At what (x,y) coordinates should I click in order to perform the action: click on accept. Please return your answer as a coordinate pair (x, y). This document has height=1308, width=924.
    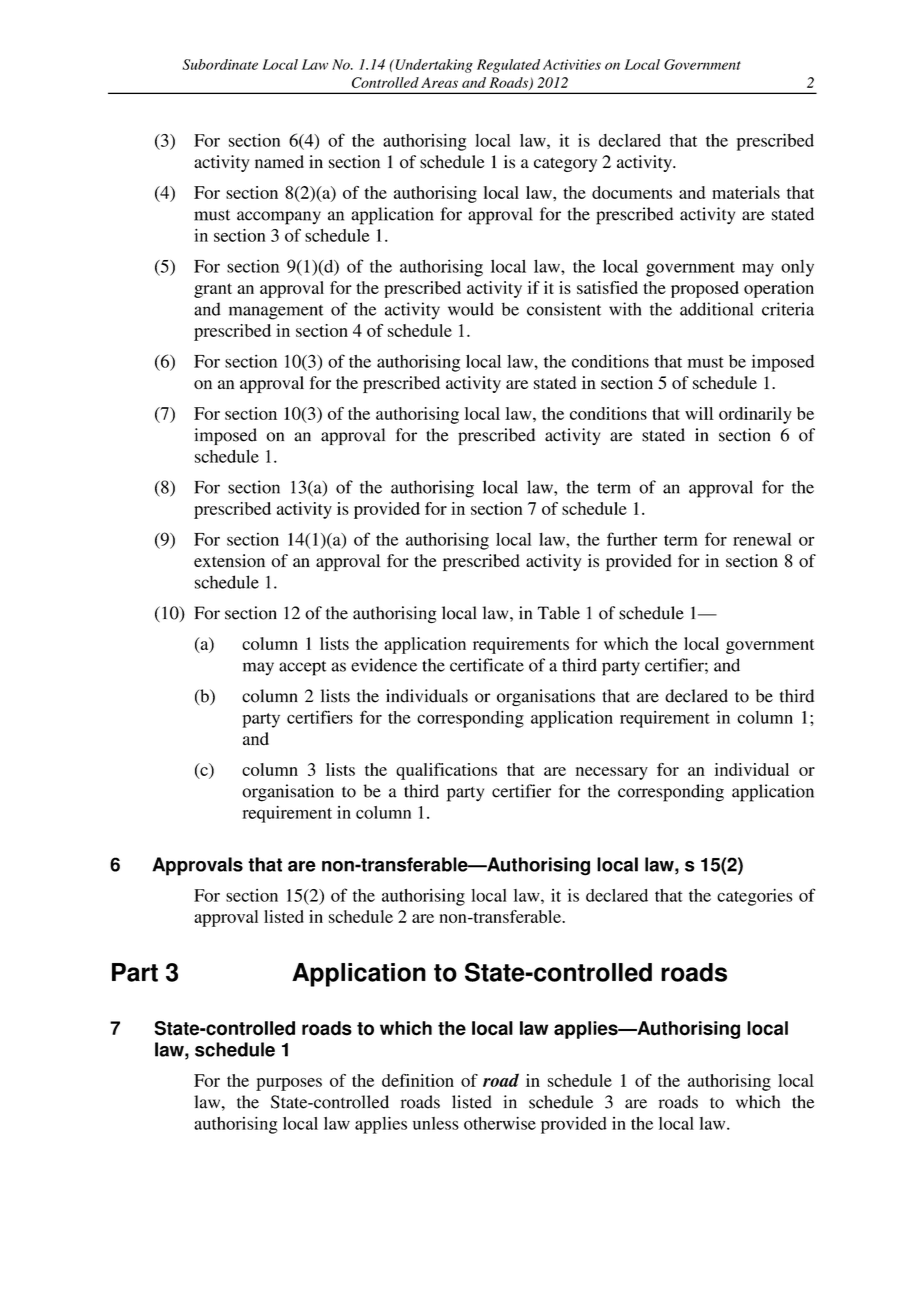
    Looking at the image, I should click on (302, 668).
